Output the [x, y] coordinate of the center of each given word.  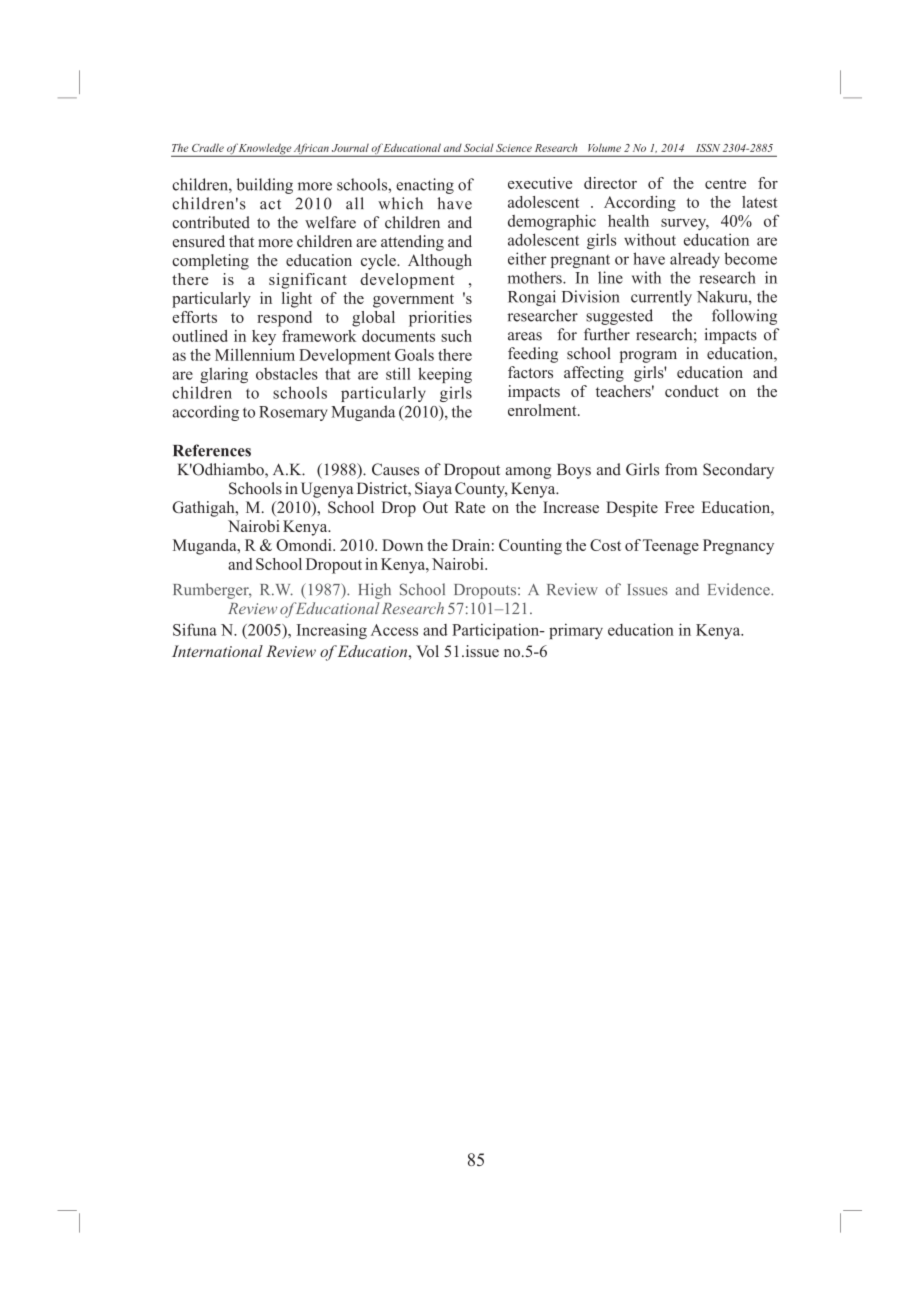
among [528, 473]
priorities [440, 319]
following [744, 317]
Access [394, 630]
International [217, 651]
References [212, 450]
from [681, 469]
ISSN [708, 148]
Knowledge [265, 150]
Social [479, 147]
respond [284, 319]
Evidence [740, 589]
